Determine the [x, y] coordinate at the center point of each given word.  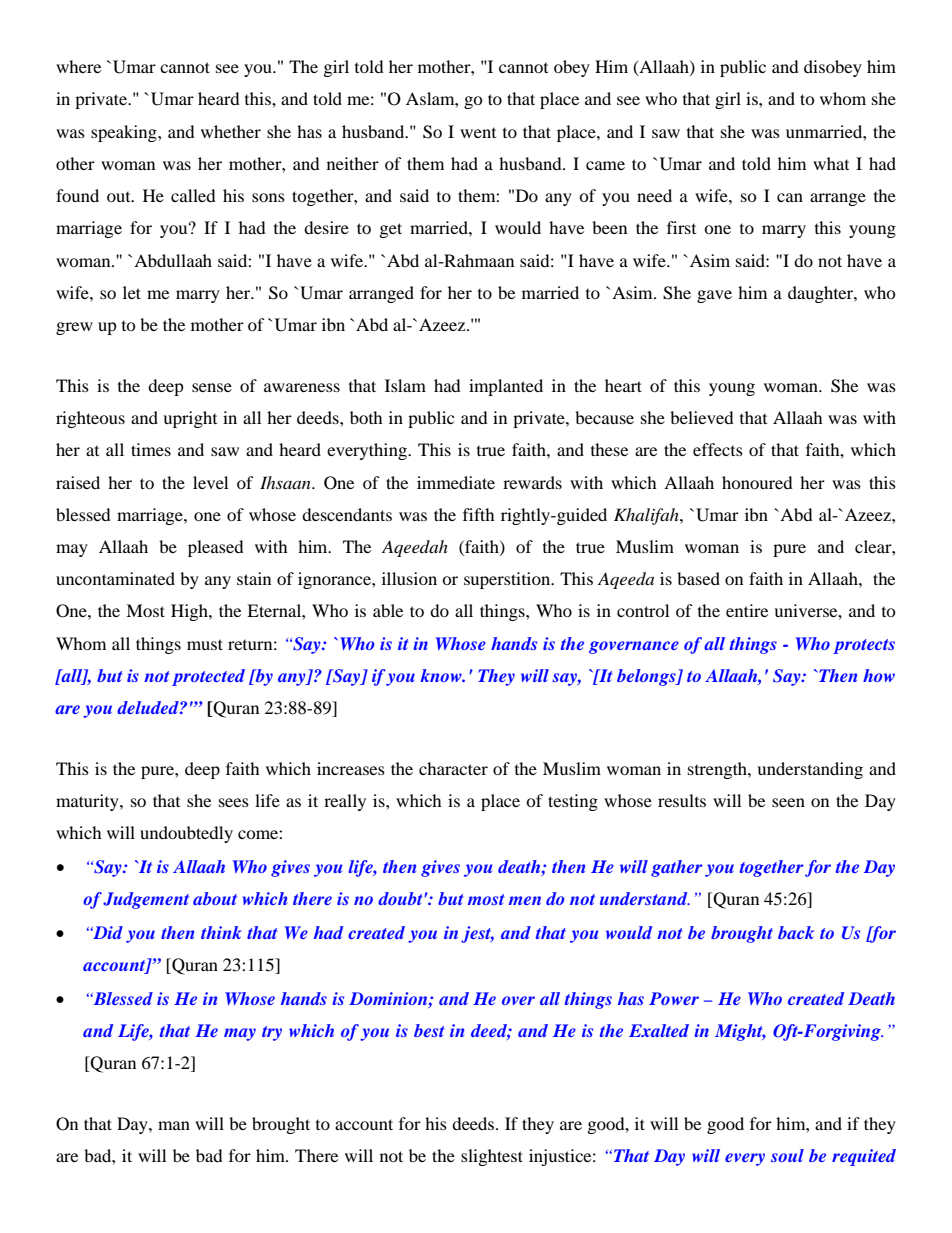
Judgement [146, 900]
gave [714, 296]
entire [747, 610]
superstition [508, 580]
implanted [506, 387]
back [796, 932]
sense [212, 387]
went [478, 133]
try [272, 1033]
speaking [125, 133]
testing [573, 802]
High [190, 612]
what [831, 163]
